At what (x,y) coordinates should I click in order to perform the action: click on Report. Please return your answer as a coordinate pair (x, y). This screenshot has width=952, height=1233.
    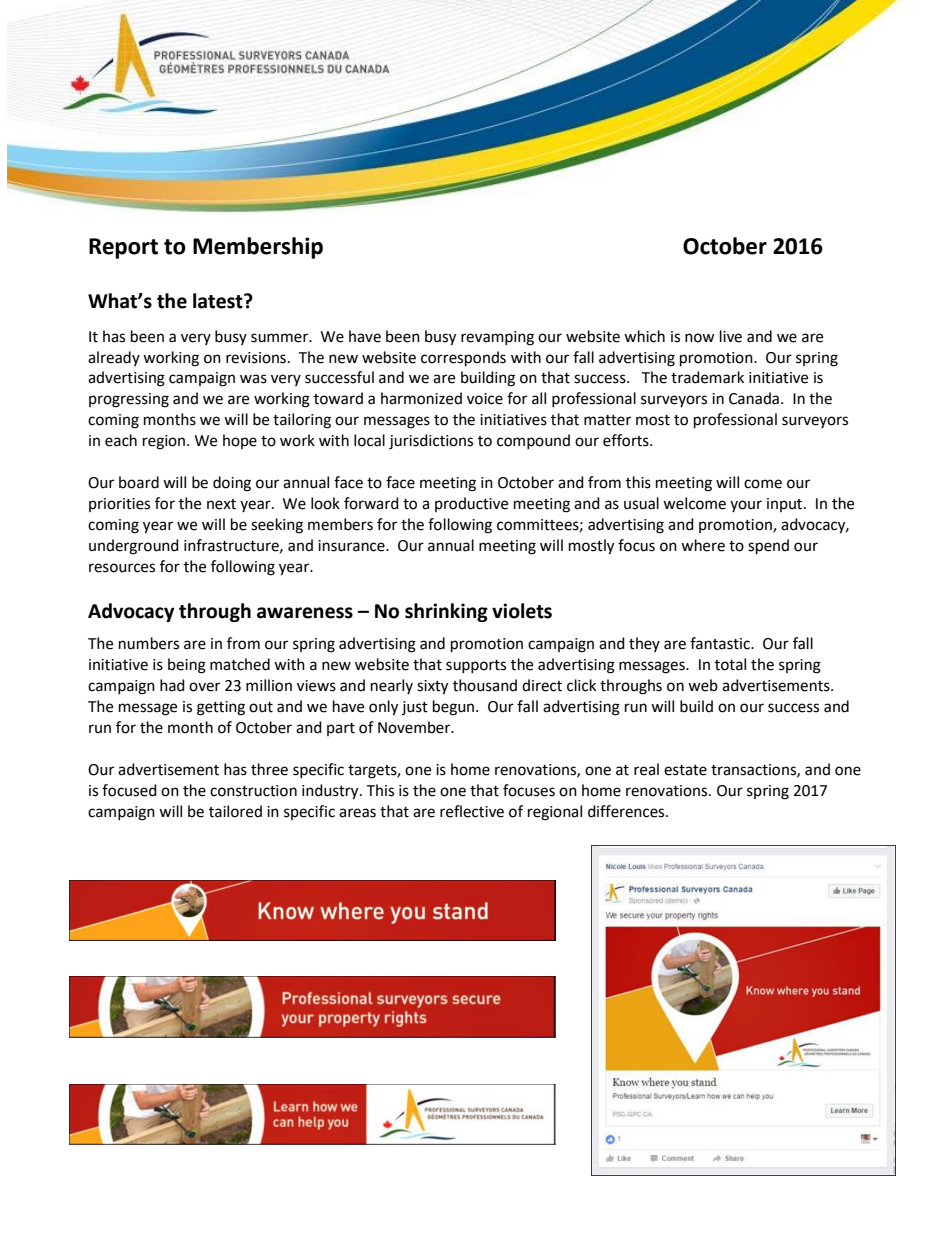
    Looking at the image, I should click on (123, 248).
